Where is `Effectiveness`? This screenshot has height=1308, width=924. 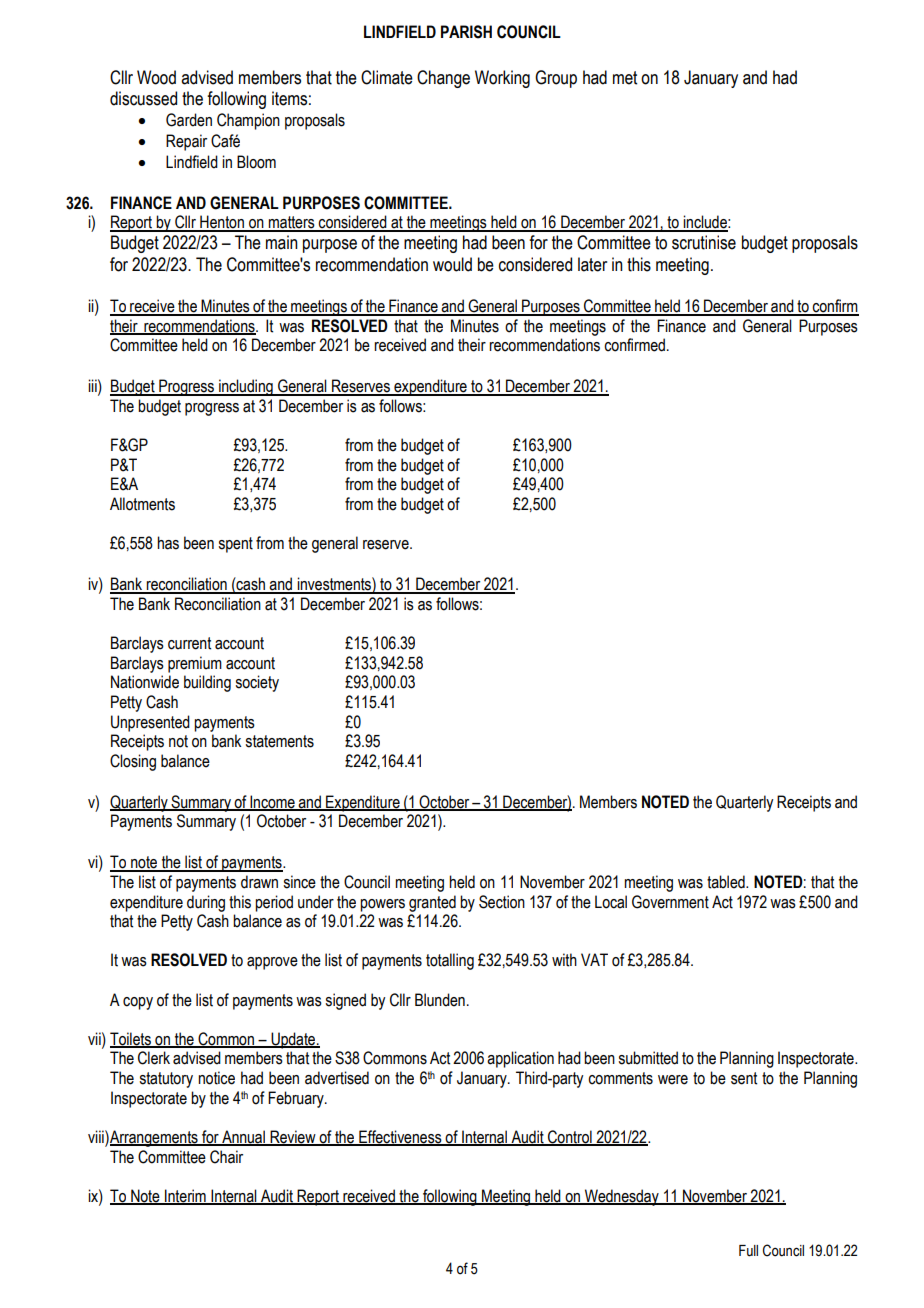 Effectiveness is located at coordinates (400, 1138).
